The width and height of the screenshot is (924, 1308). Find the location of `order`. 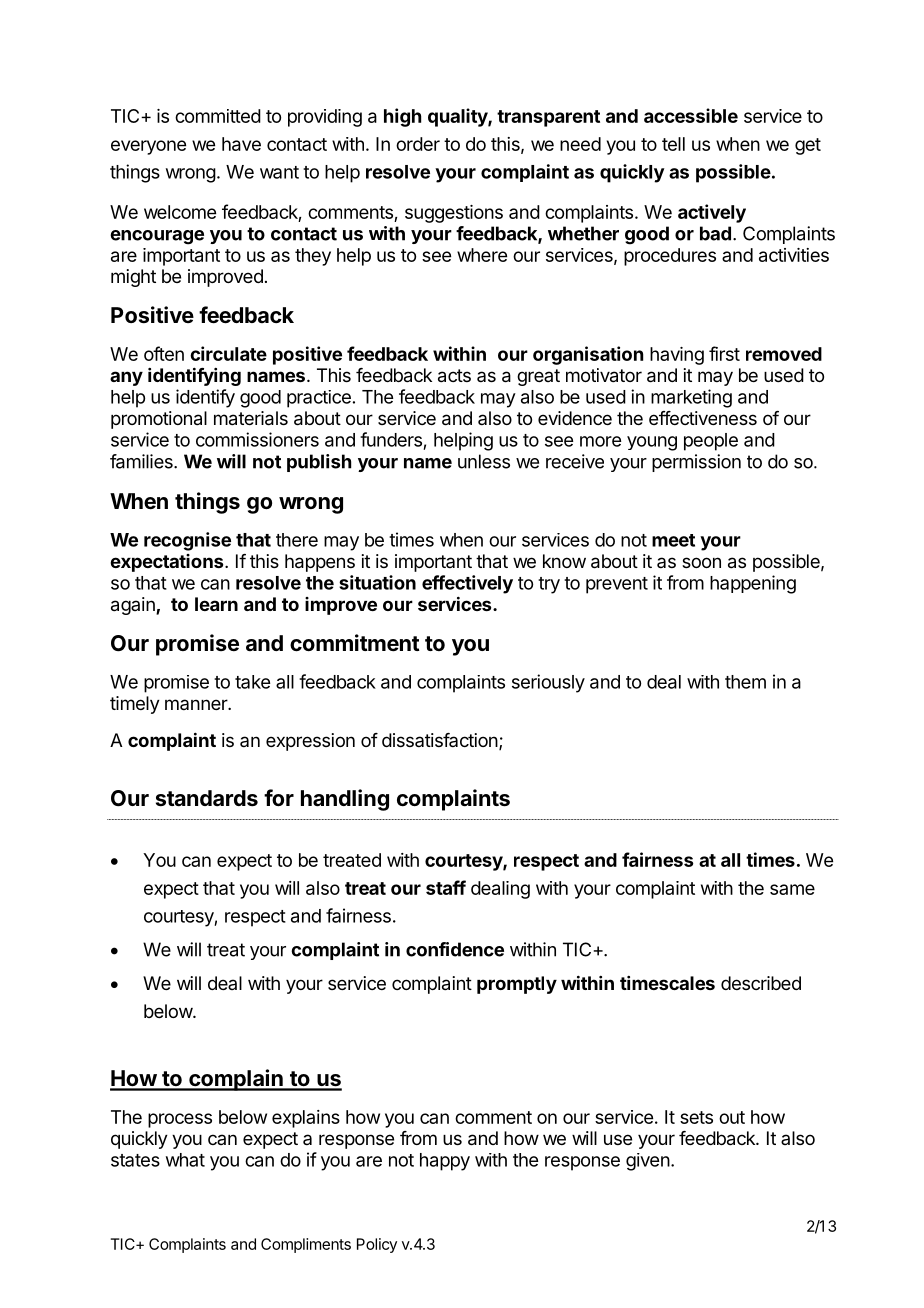

order is located at coordinates (418, 144).
